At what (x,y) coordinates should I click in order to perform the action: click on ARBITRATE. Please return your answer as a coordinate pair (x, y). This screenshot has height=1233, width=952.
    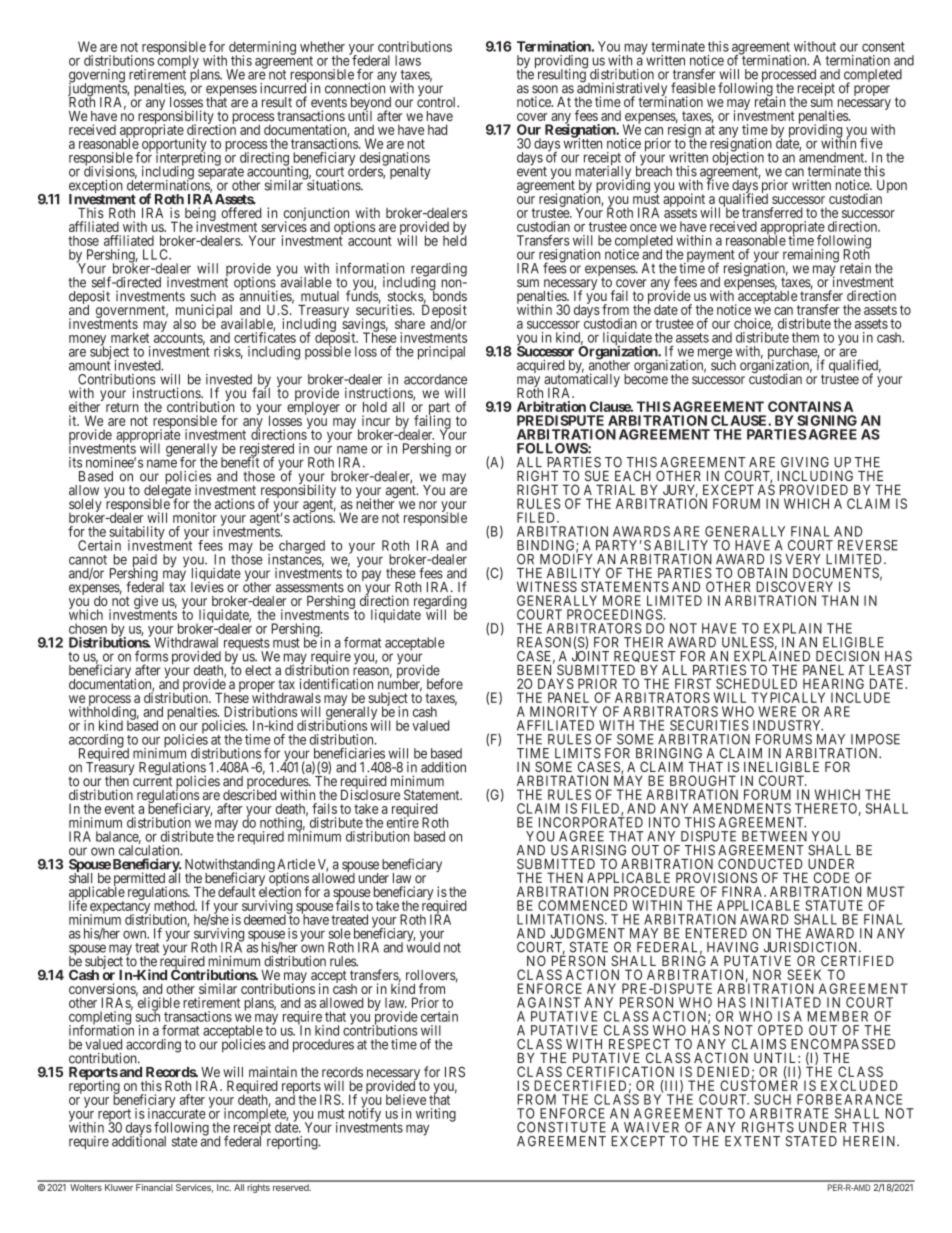
    Looking at the image, I should click on (789, 1113).
